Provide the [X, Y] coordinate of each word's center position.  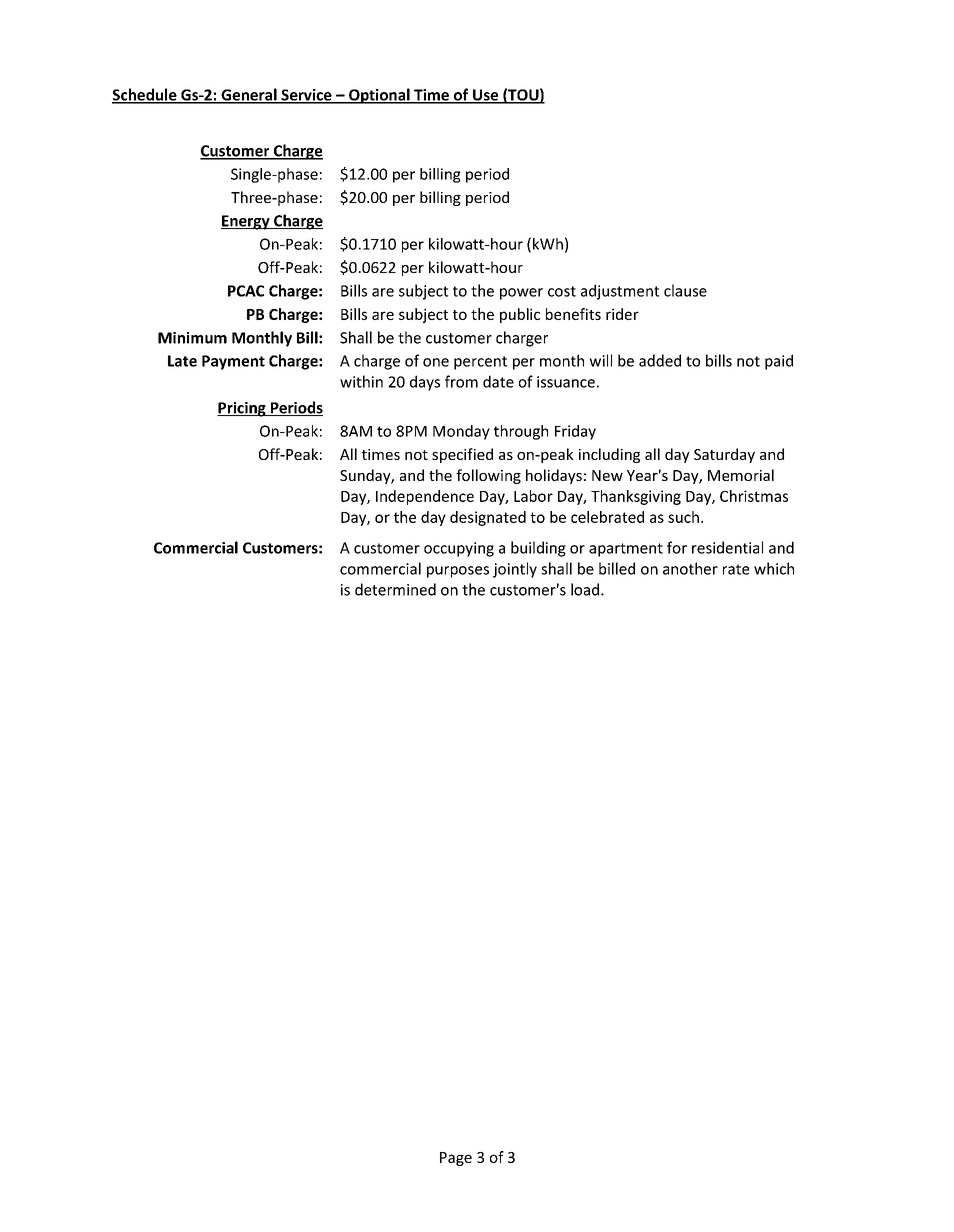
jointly [515, 570]
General [249, 95]
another [690, 568]
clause [685, 290]
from [461, 381]
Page [456, 1159]
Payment [233, 362]
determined [395, 589]
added [660, 360]
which [774, 568]
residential [727, 547]
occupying [459, 549]
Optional [379, 96]
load [586, 589]
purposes [458, 572]
